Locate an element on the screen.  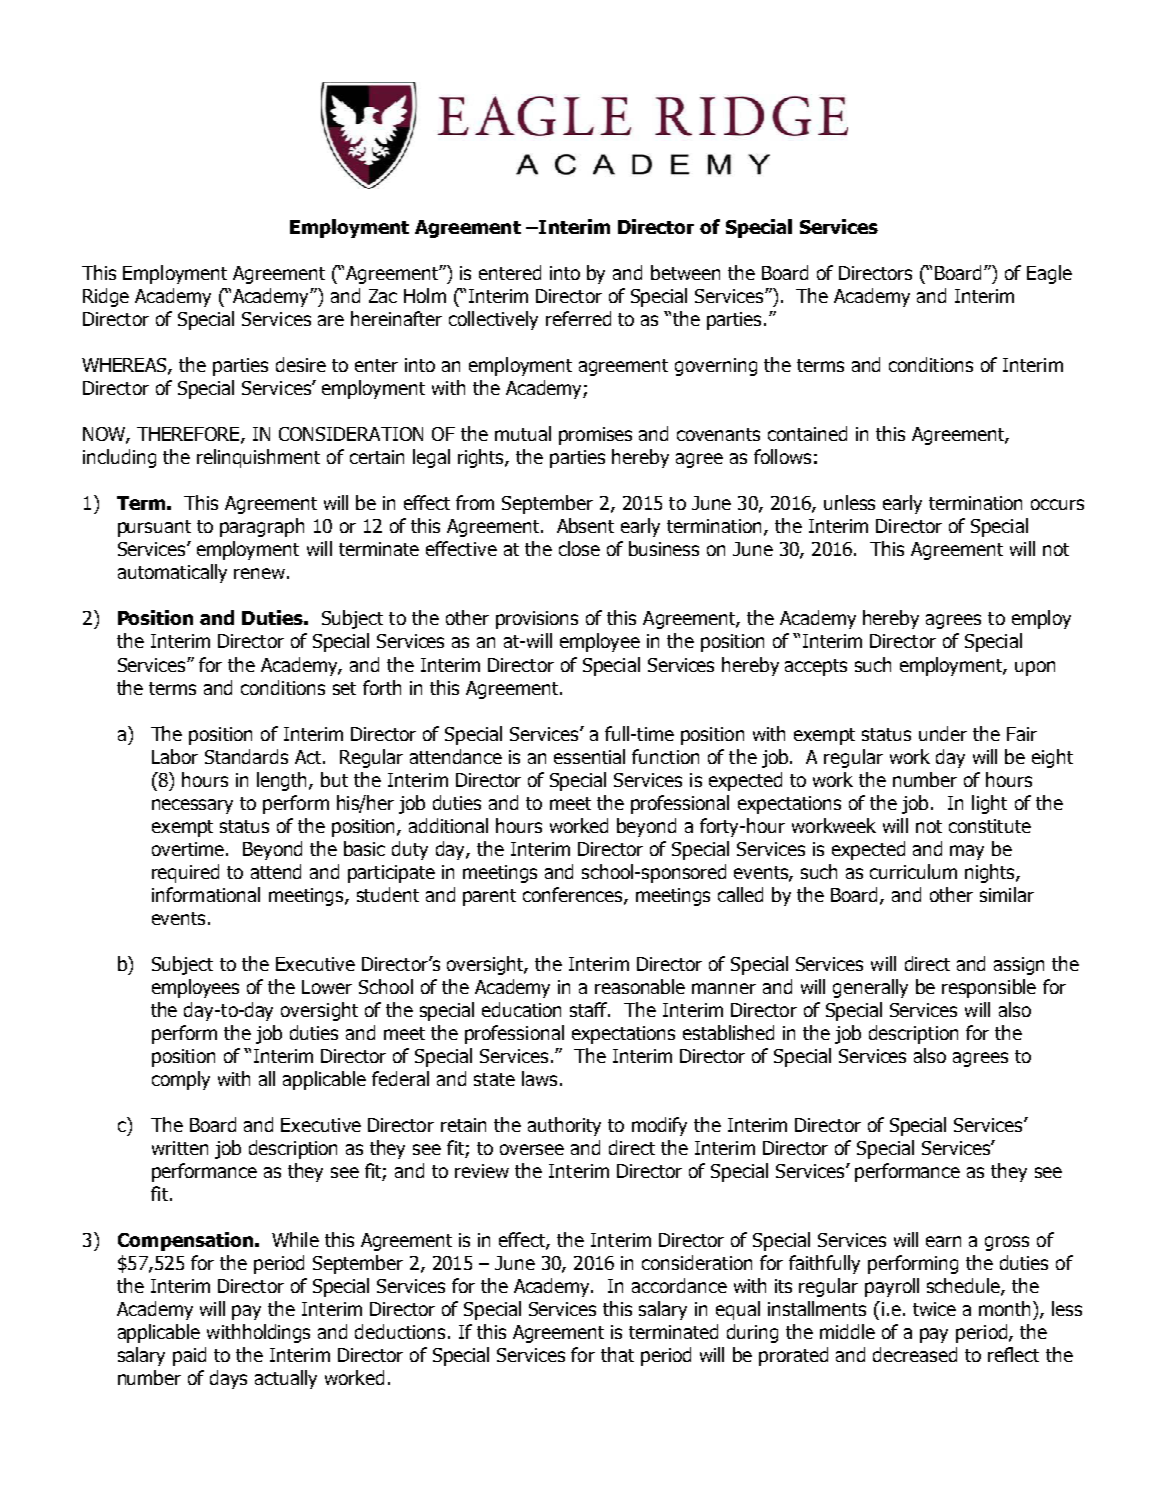
close is located at coordinates (579, 548).
